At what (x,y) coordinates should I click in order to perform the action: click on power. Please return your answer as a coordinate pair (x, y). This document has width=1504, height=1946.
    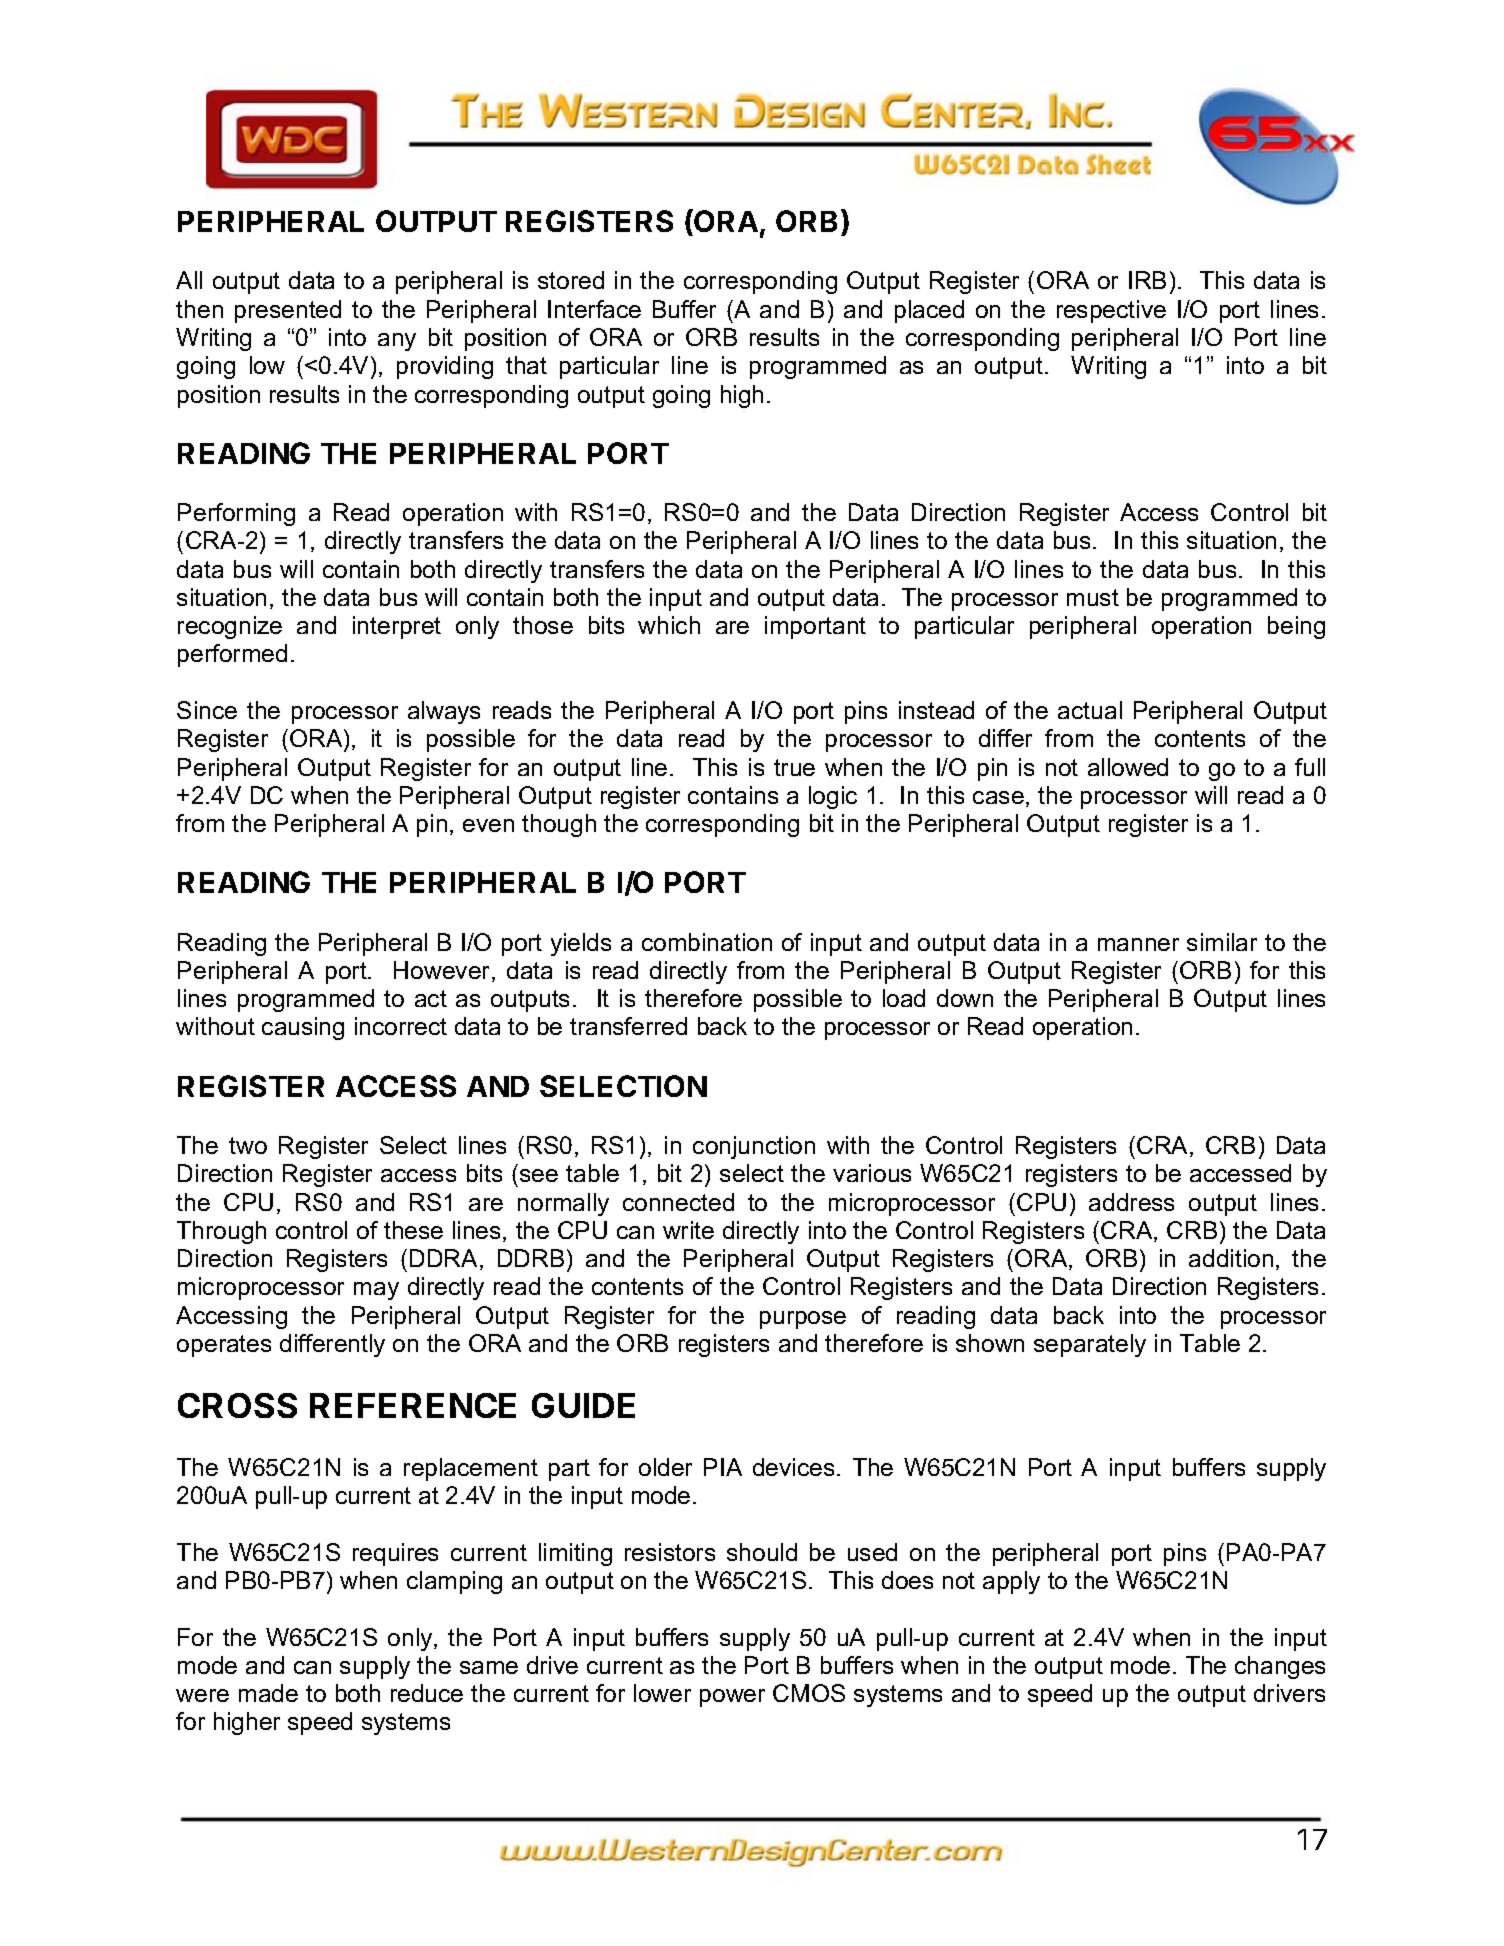
    Looking at the image, I should click on (732, 1698).
